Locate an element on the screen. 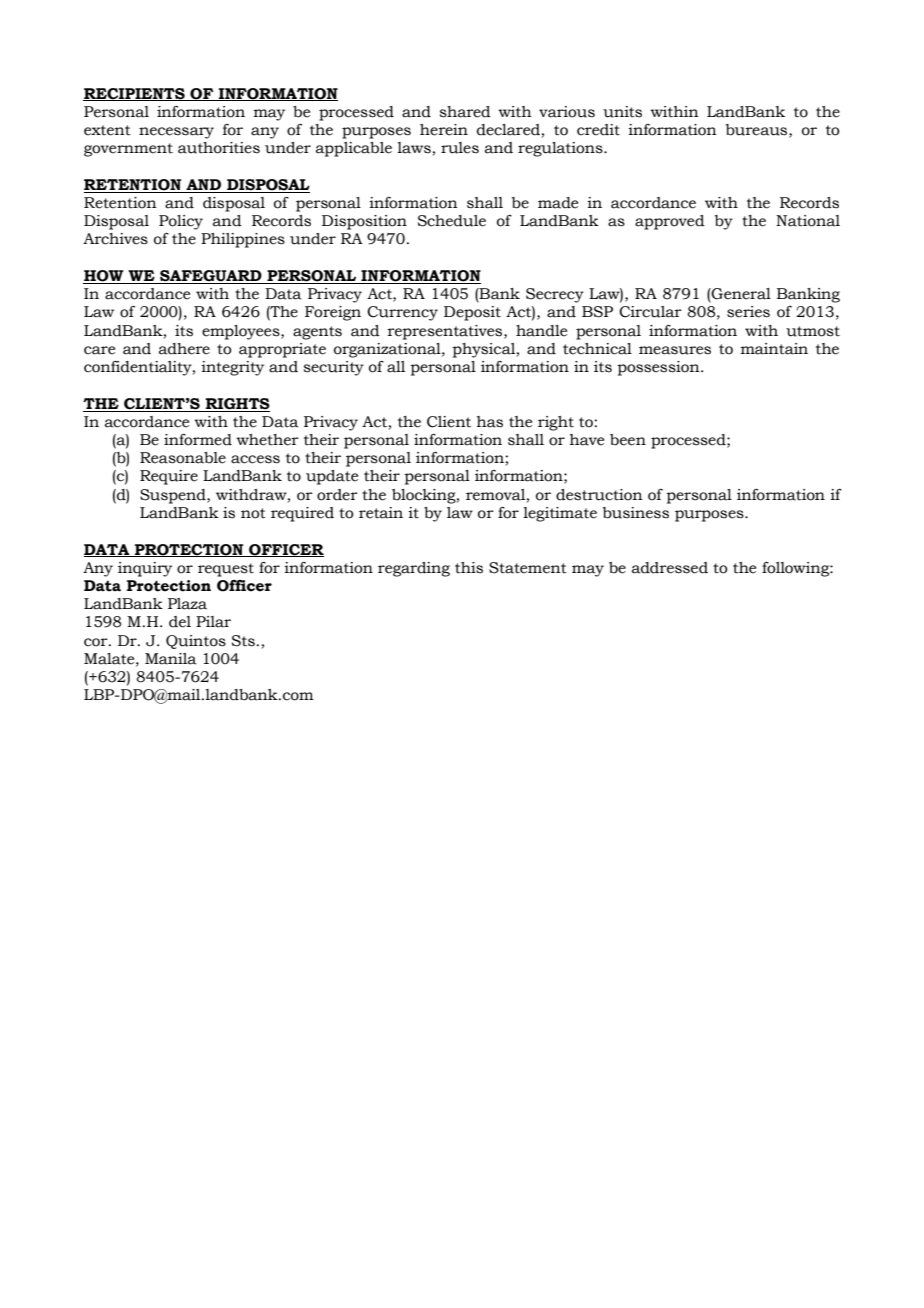  necessary is located at coordinates (176, 133).
